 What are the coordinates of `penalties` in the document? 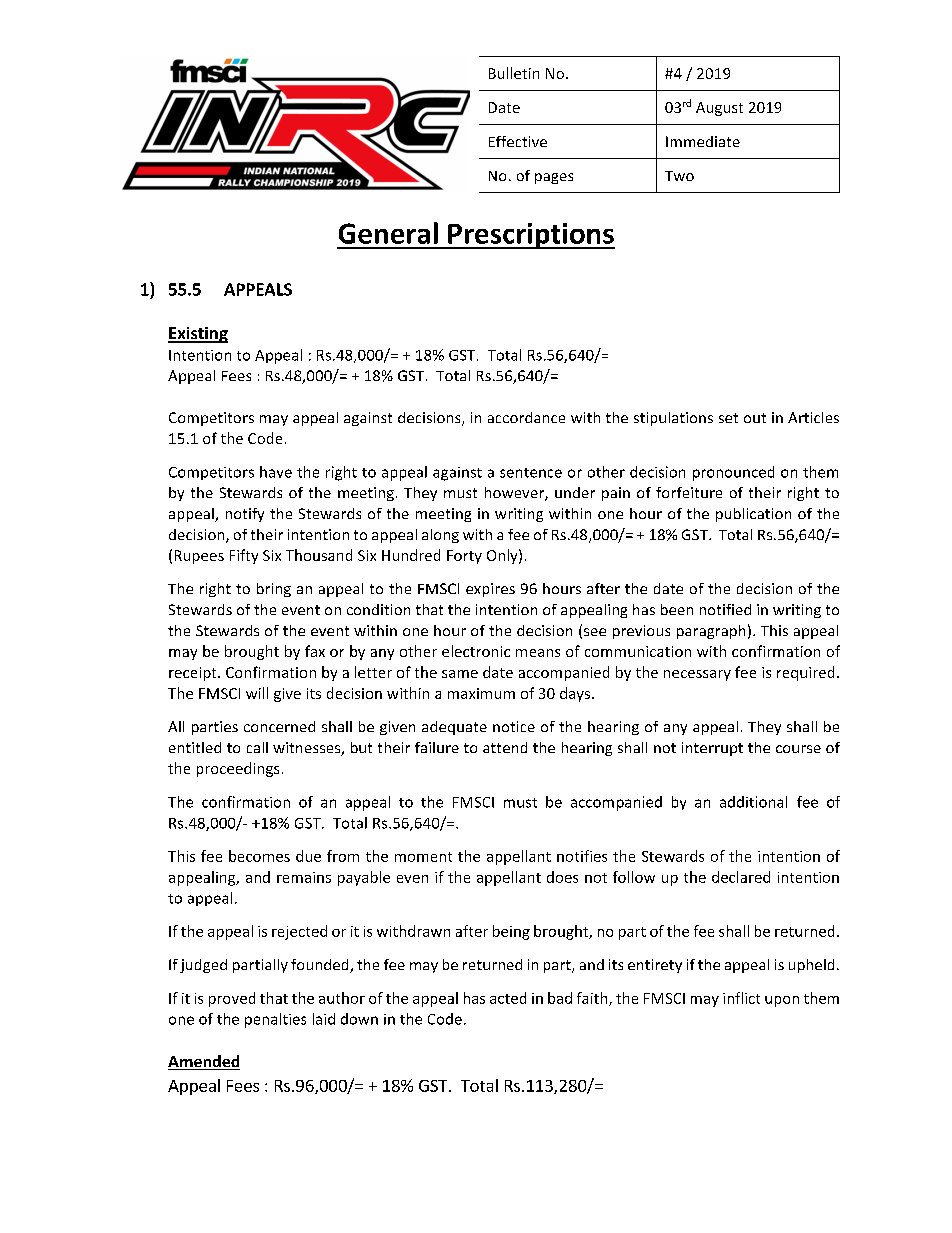 It's located at (275, 1020).
